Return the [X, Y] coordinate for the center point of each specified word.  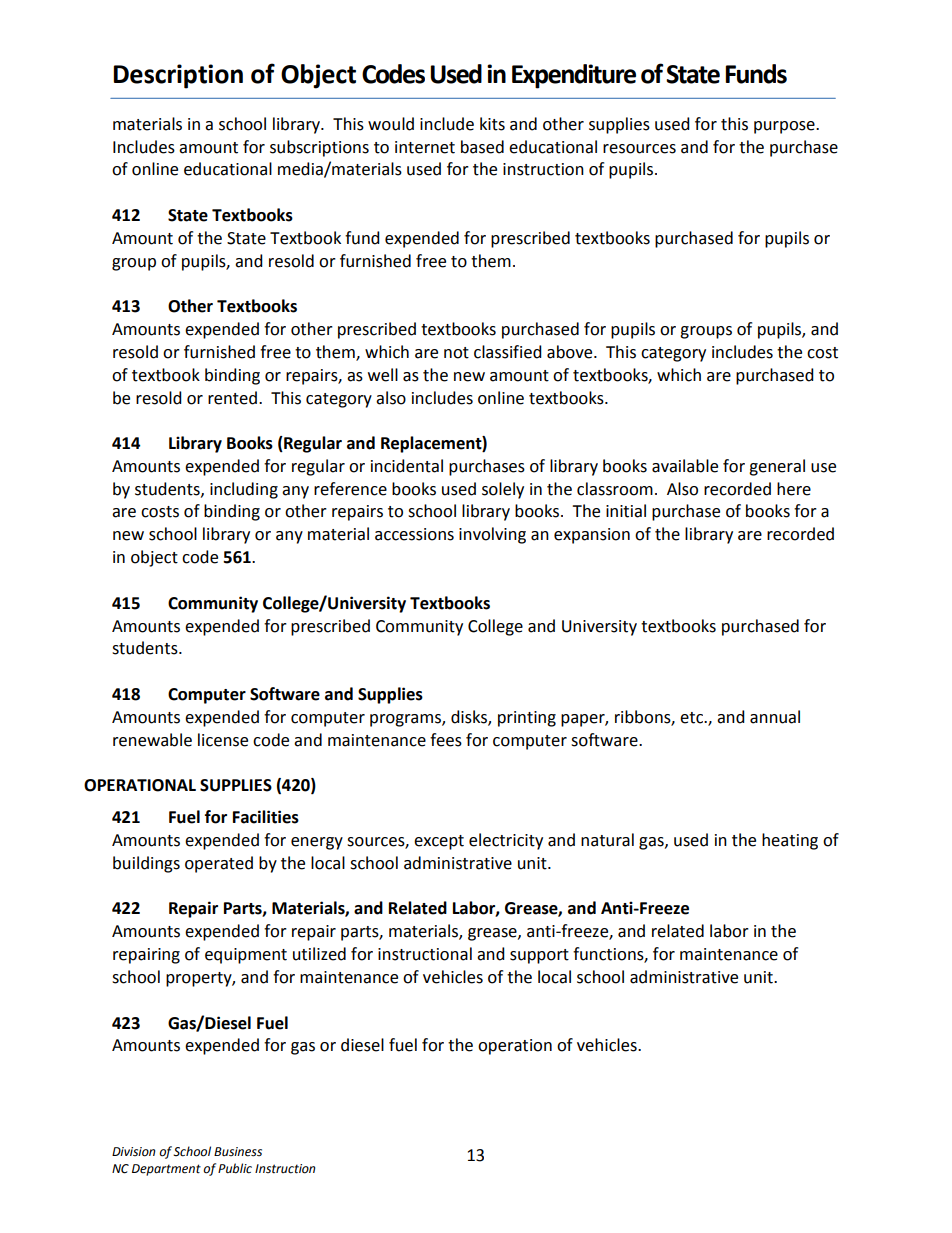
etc [692, 718]
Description [178, 76]
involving [492, 535]
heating [790, 841]
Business [238, 1152]
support [539, 956]
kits [492, 124]
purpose [785, 127]
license [223, 740]
